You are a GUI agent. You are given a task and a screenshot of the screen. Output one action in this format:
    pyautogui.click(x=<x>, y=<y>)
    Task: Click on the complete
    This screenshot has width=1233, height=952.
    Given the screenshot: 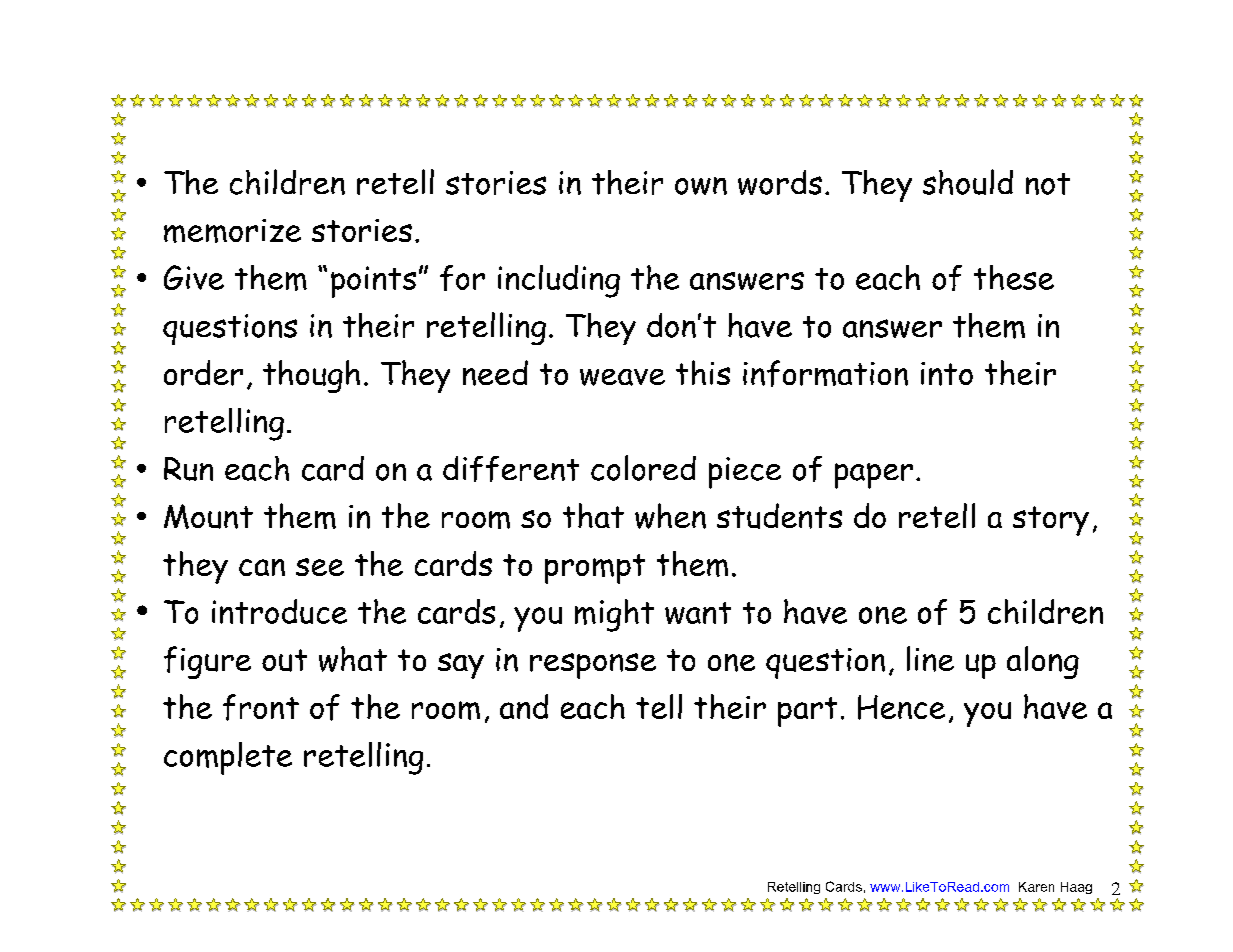 What is the action you would take?
    pyautogui.click(x=228, y=758)
